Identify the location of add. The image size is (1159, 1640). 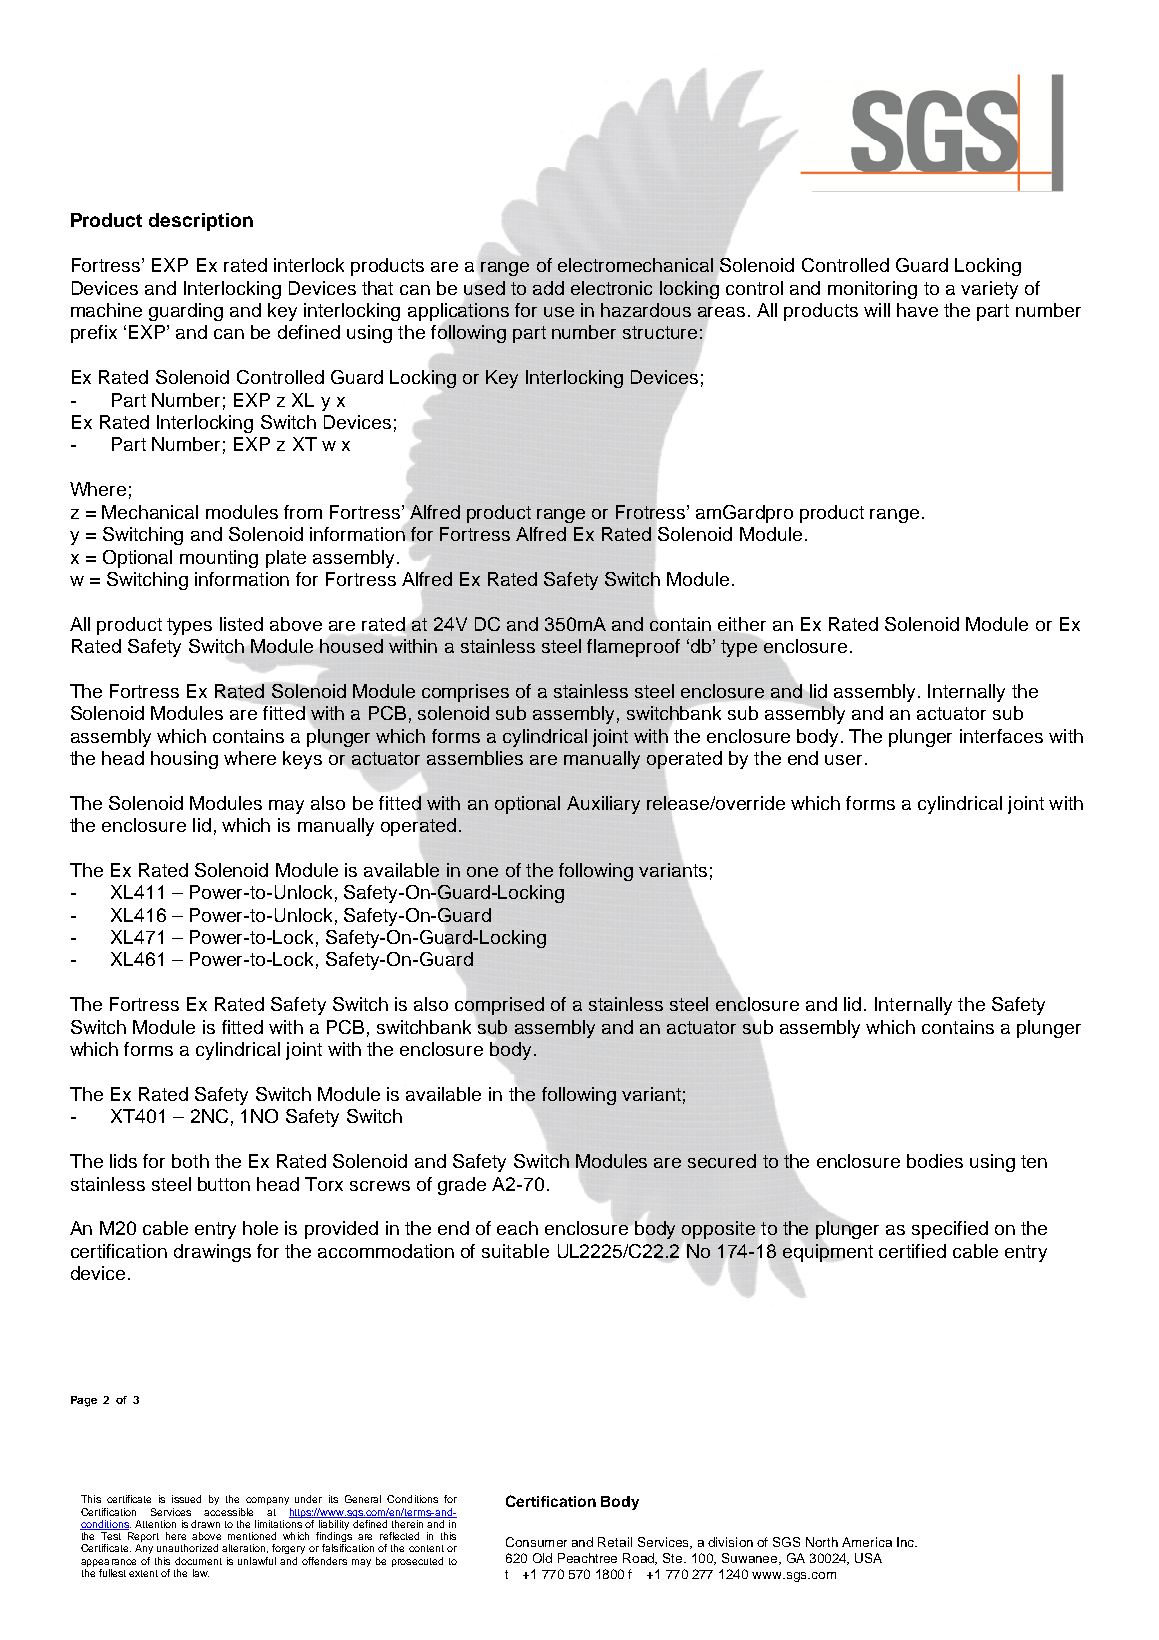
(548, 288).
